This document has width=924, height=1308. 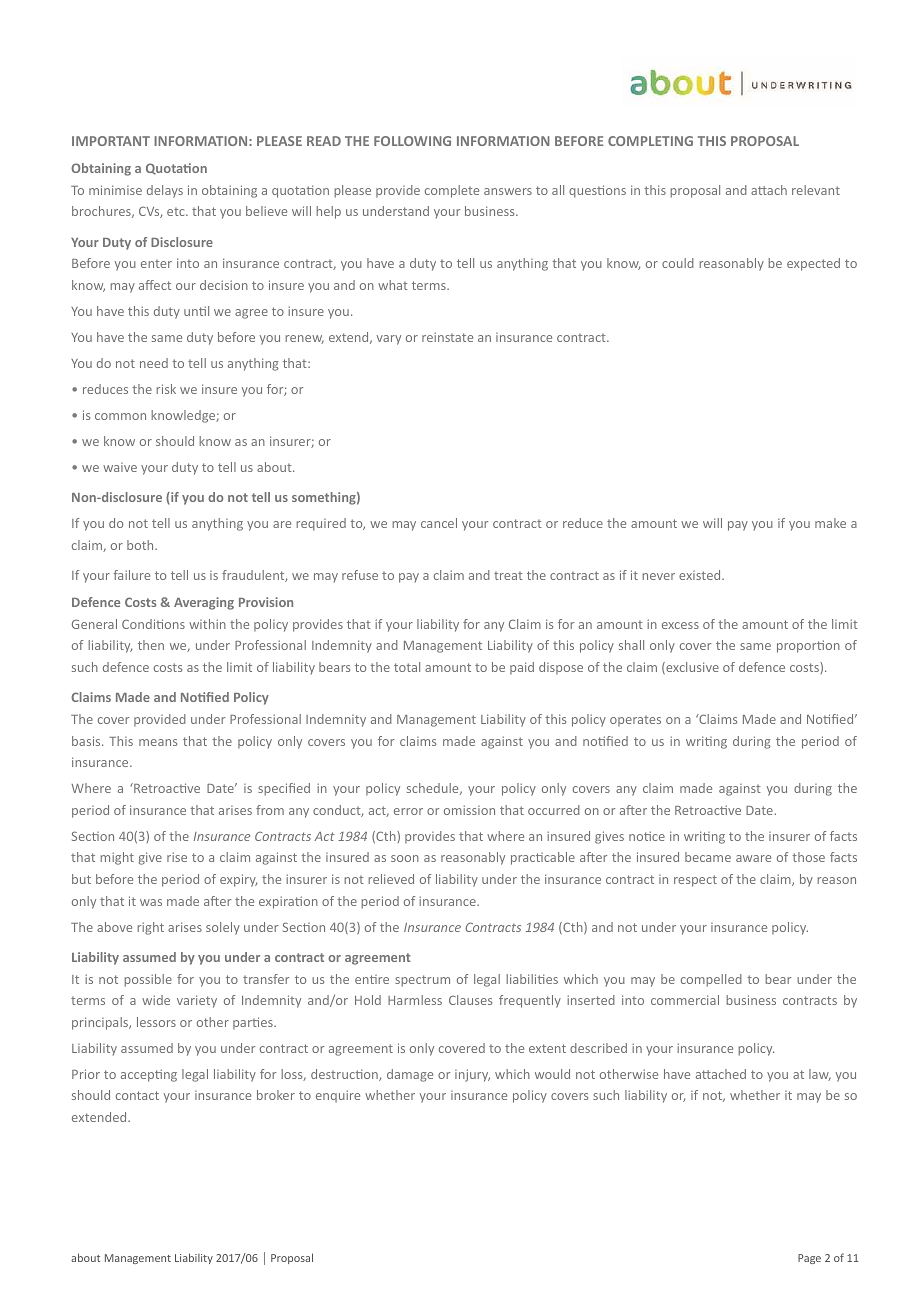 I want to click on means, so click(x=158, y=742).
